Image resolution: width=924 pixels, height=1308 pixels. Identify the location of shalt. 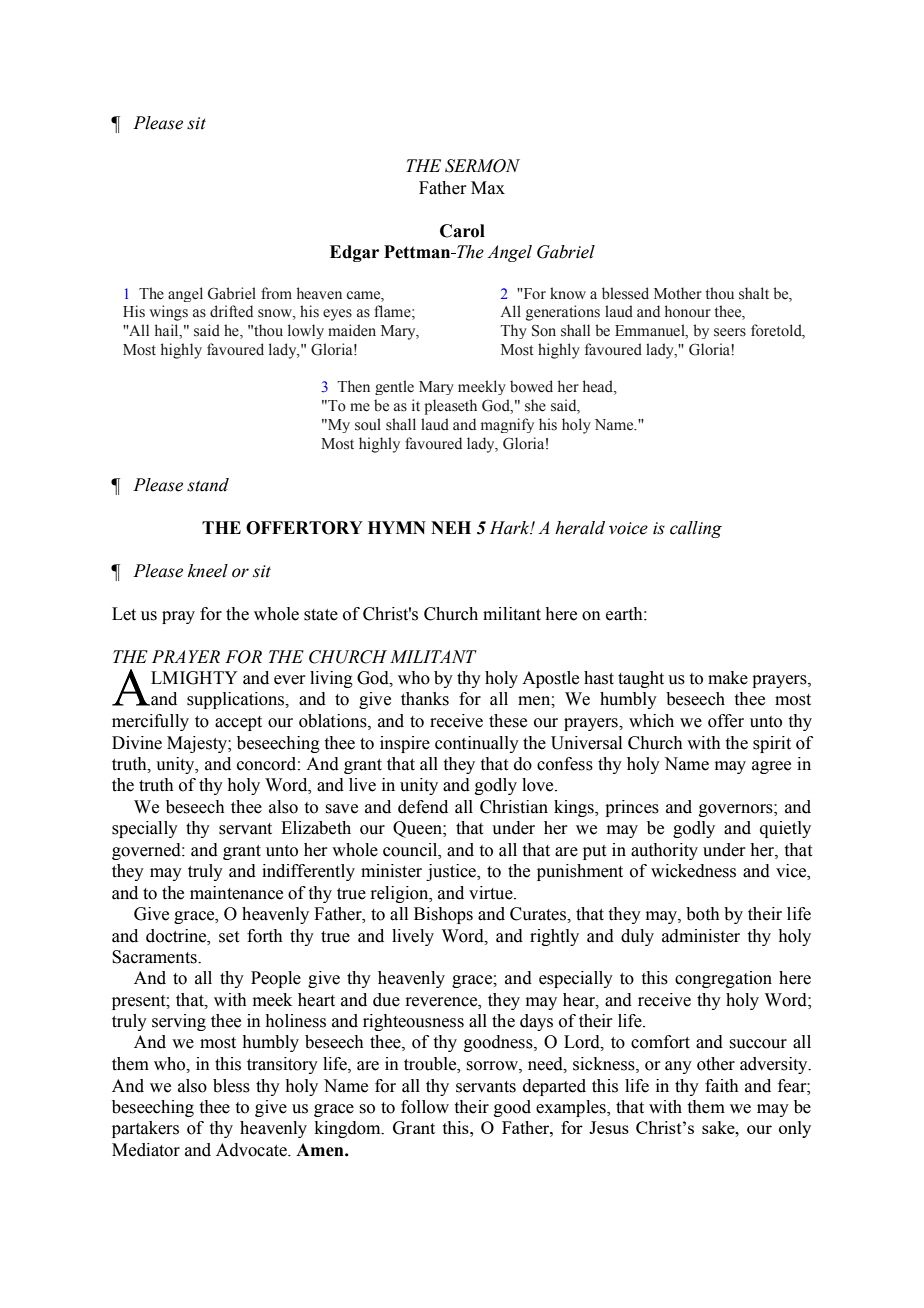
(754, 293).
